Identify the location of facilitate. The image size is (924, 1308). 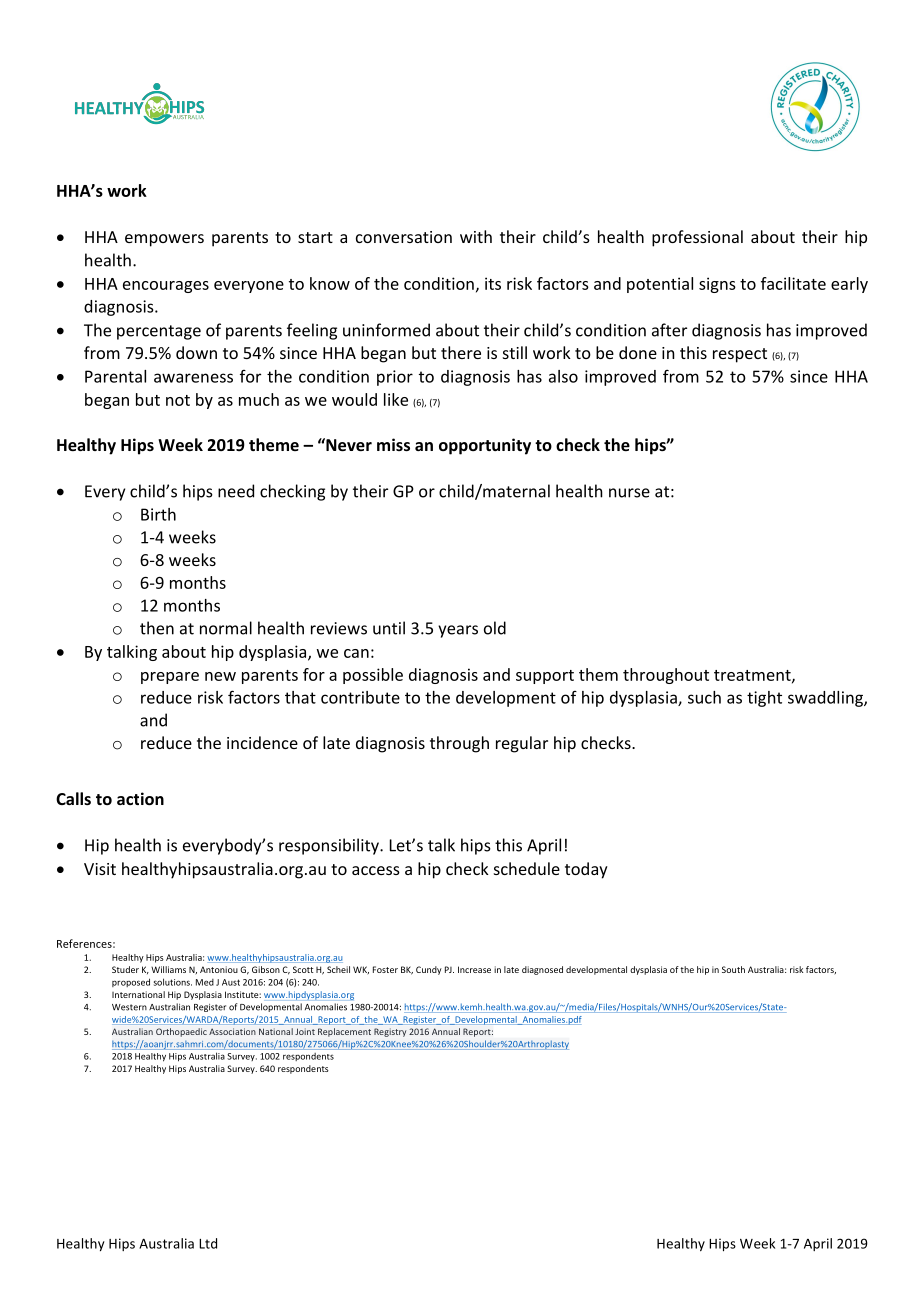
(793, 283).
